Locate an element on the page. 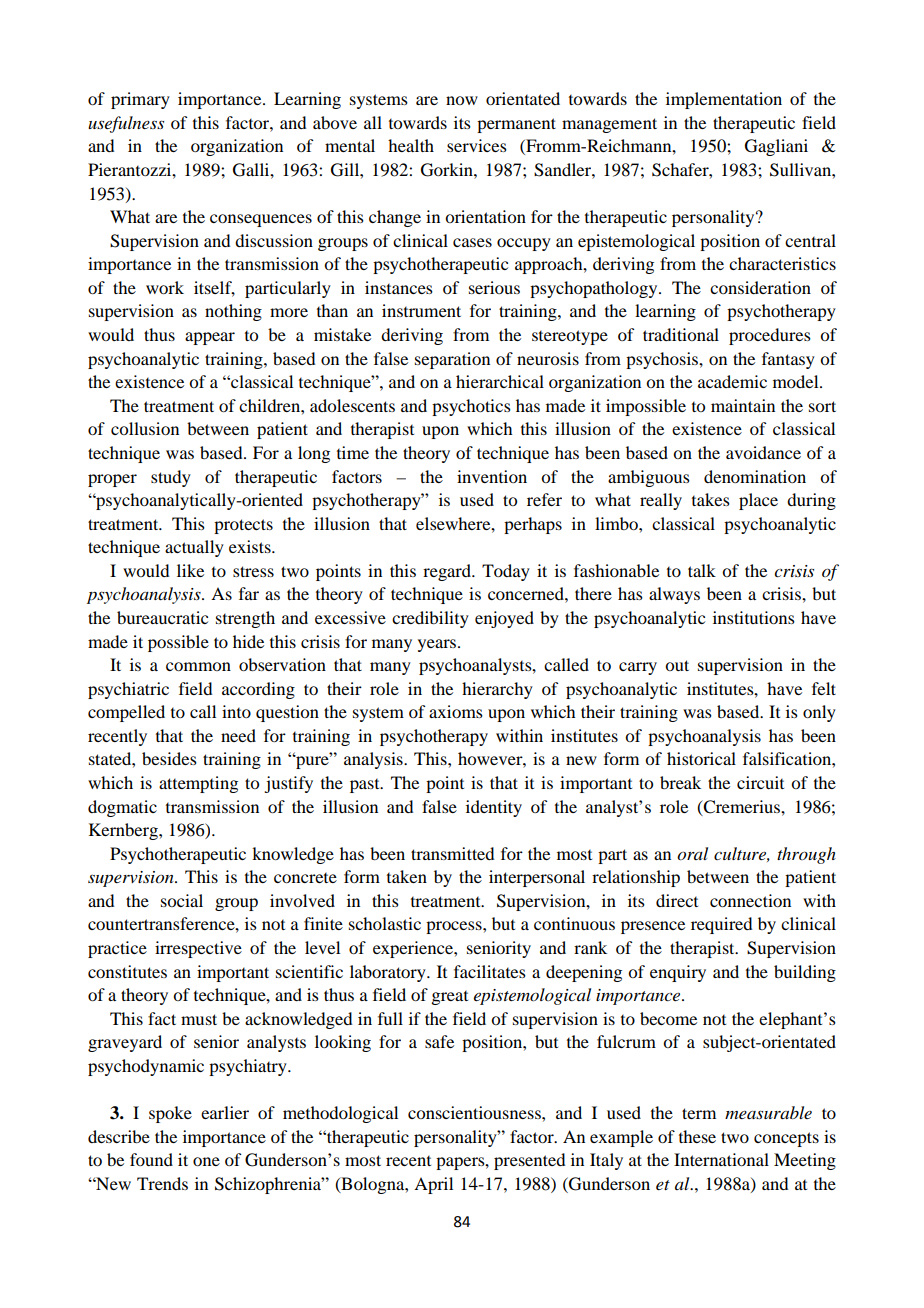 The width and height of the page is (924, 1308). implementation is located at coordinates (724, 100).
